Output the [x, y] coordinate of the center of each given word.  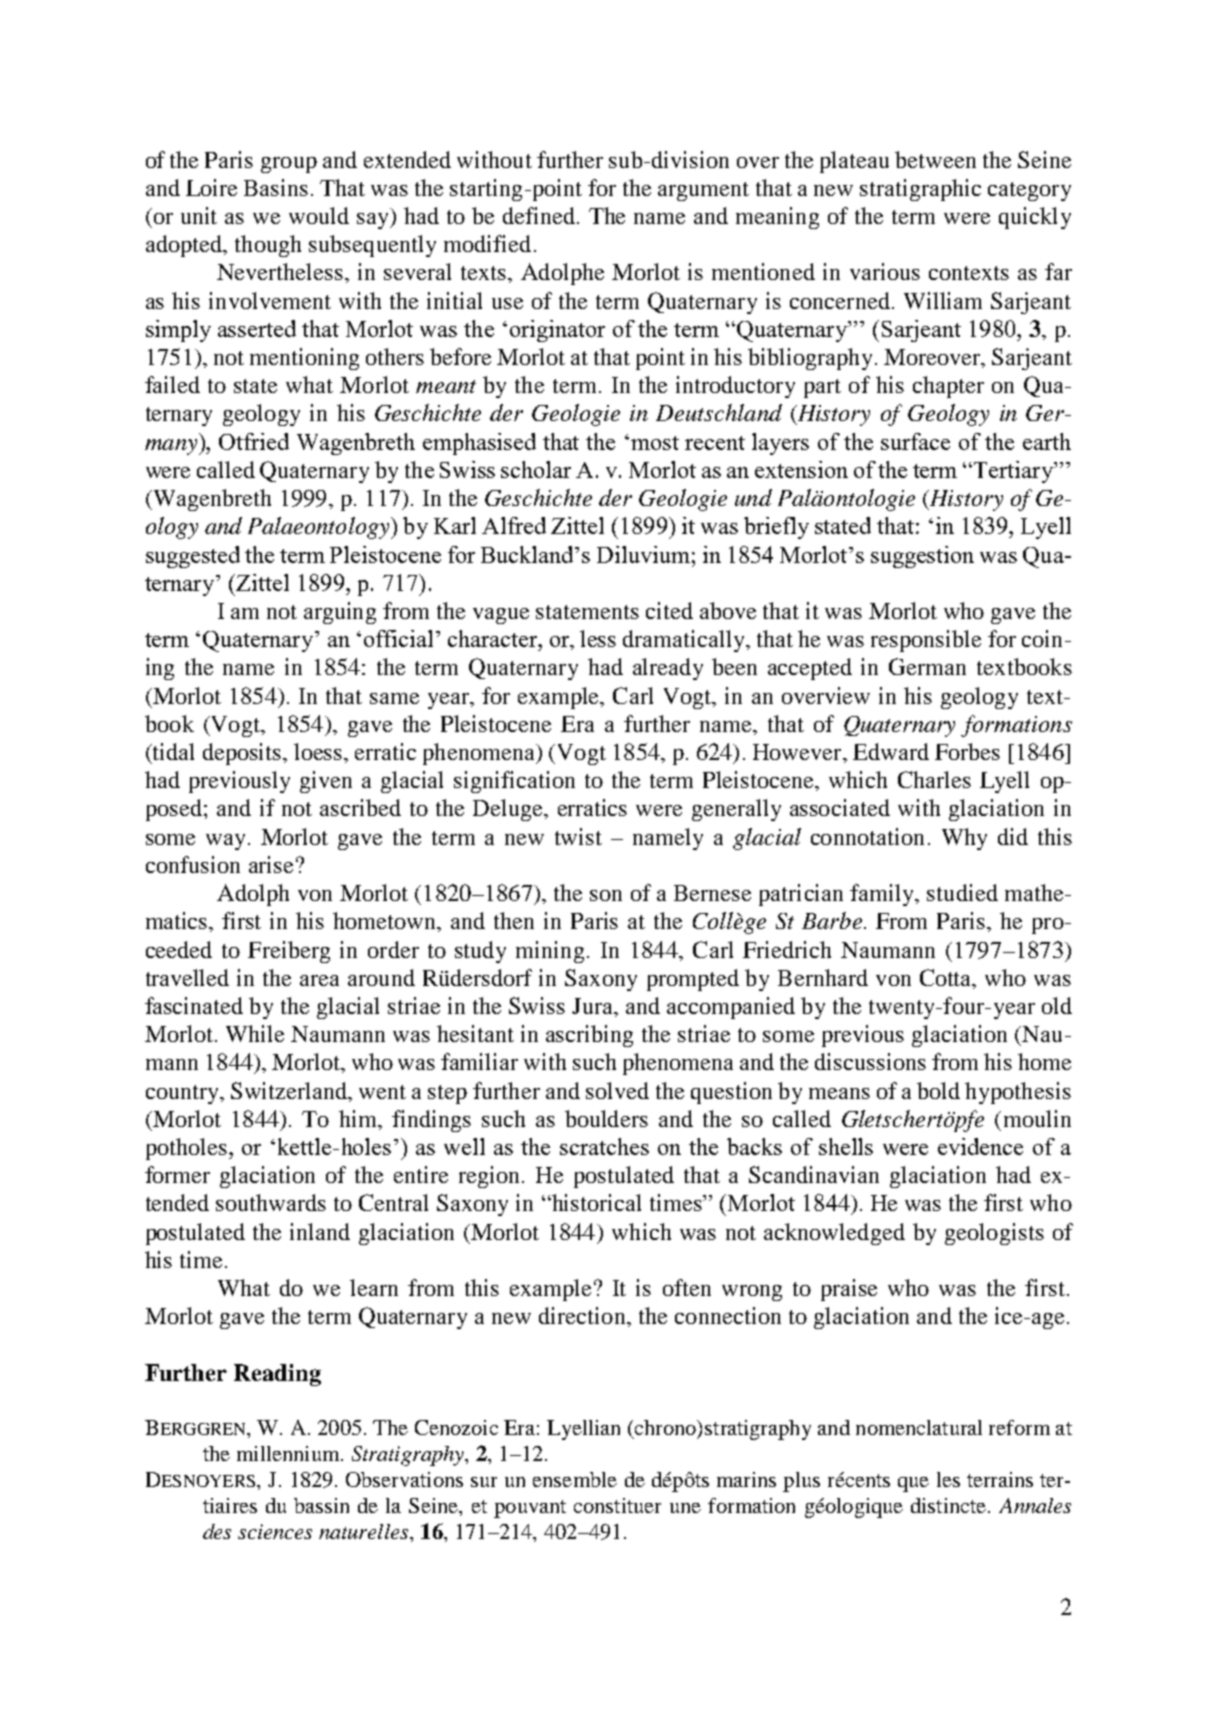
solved [617, 1090]
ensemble [575, 1479]
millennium [289, 1453]
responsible [926, 641]
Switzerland [290, 1090]
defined [540, 215]
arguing [340, 613]
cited [669, 610]
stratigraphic [920, 190]
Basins [276, 187]
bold [938, 1090]
